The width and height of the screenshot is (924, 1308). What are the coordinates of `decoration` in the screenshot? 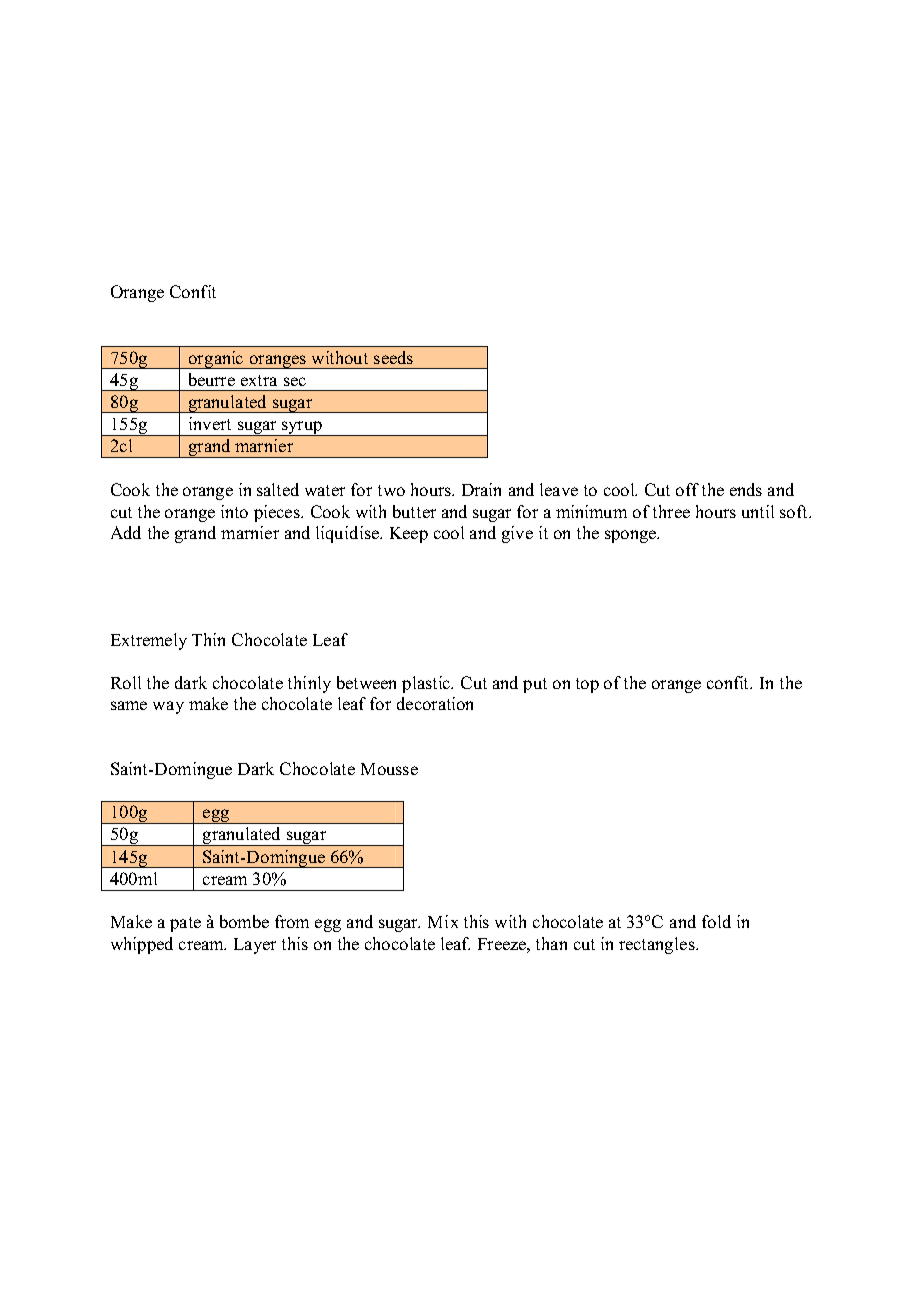 It's located at (435, 703).
